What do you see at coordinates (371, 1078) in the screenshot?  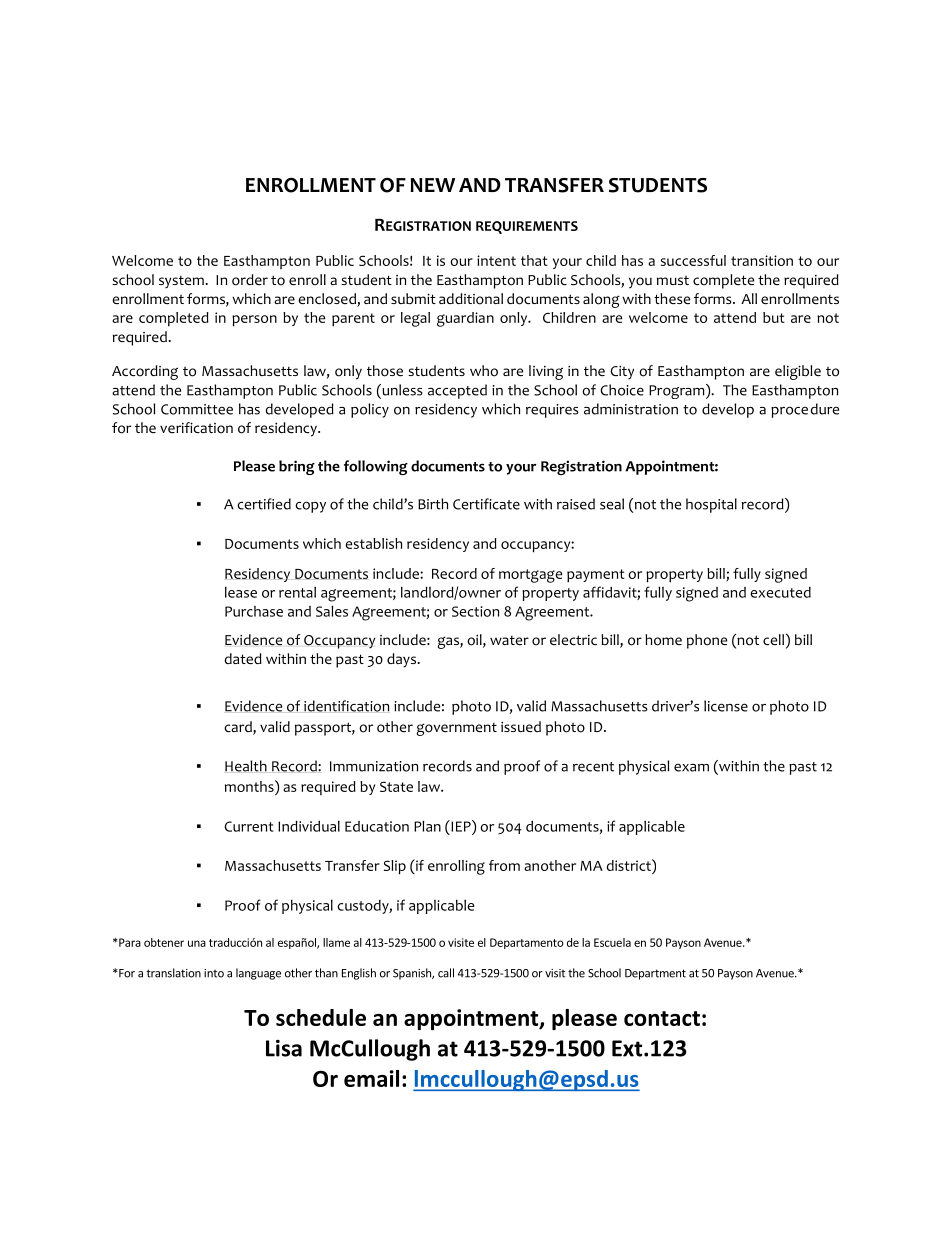 I see `email` at bounding box center [371, 1078].
